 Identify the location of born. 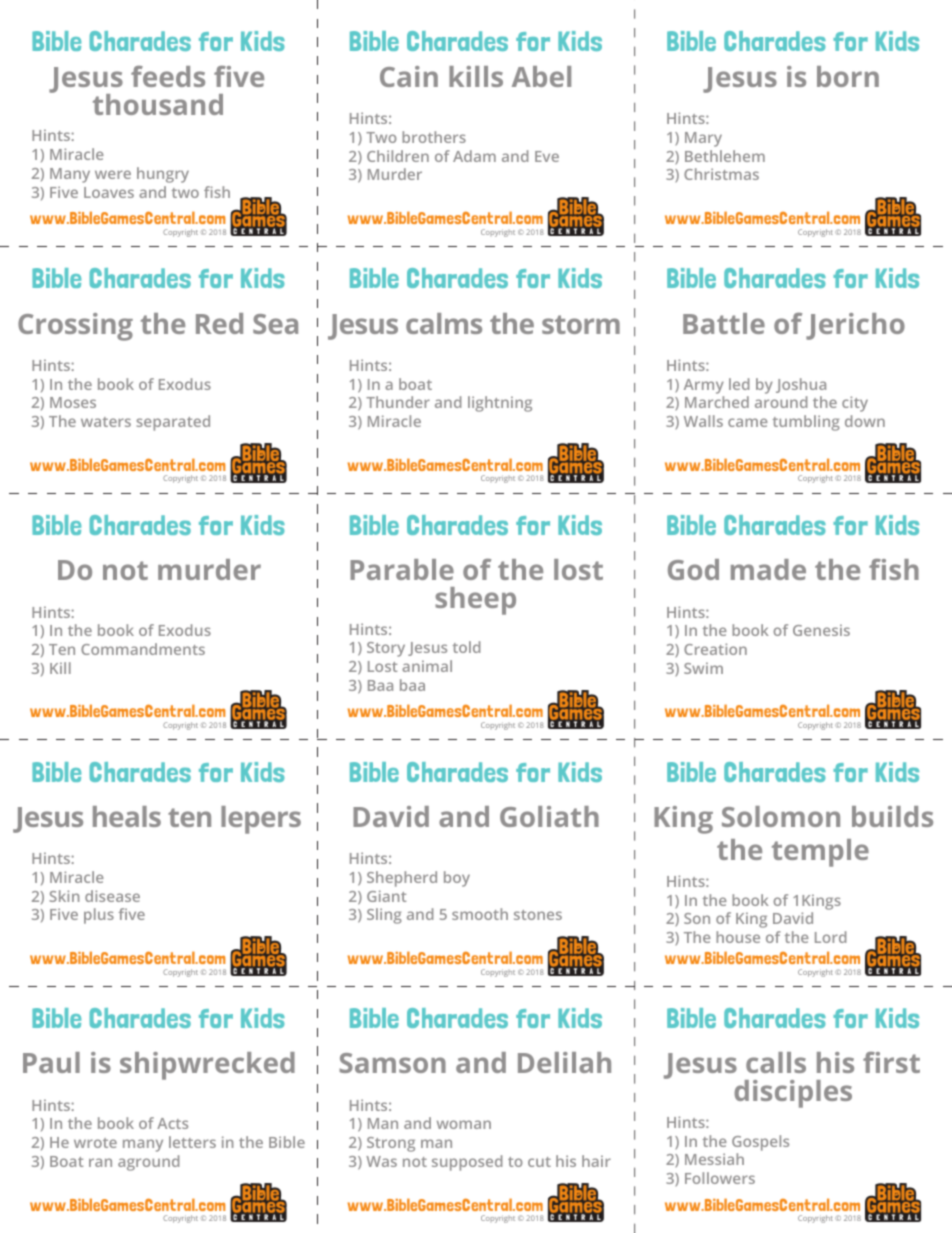
(848, 76).
